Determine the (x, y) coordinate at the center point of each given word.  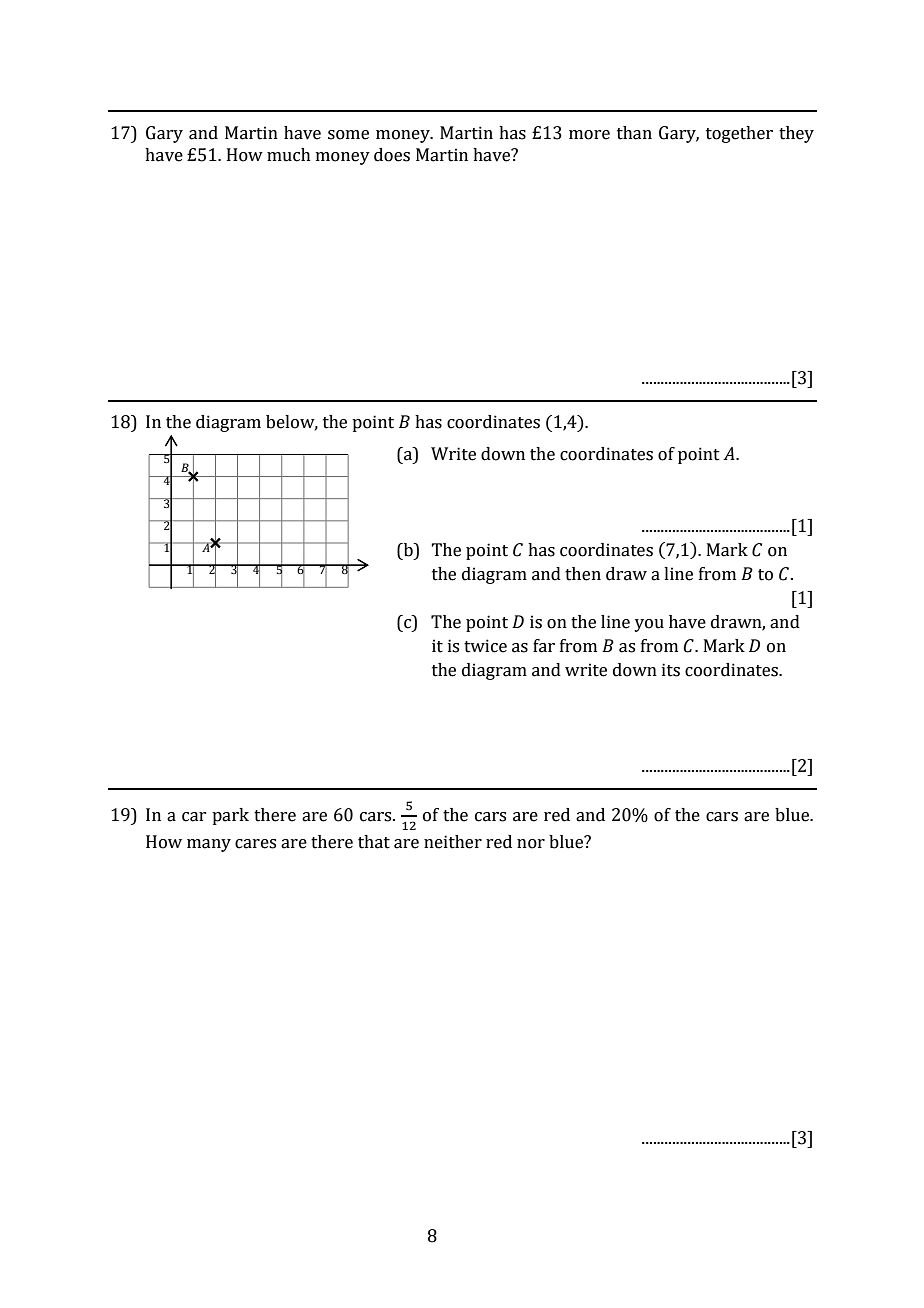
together (739, 134)
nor (531, 844)
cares (255, 844)
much (289, 155)
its (671, 670)
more (589, 135)
